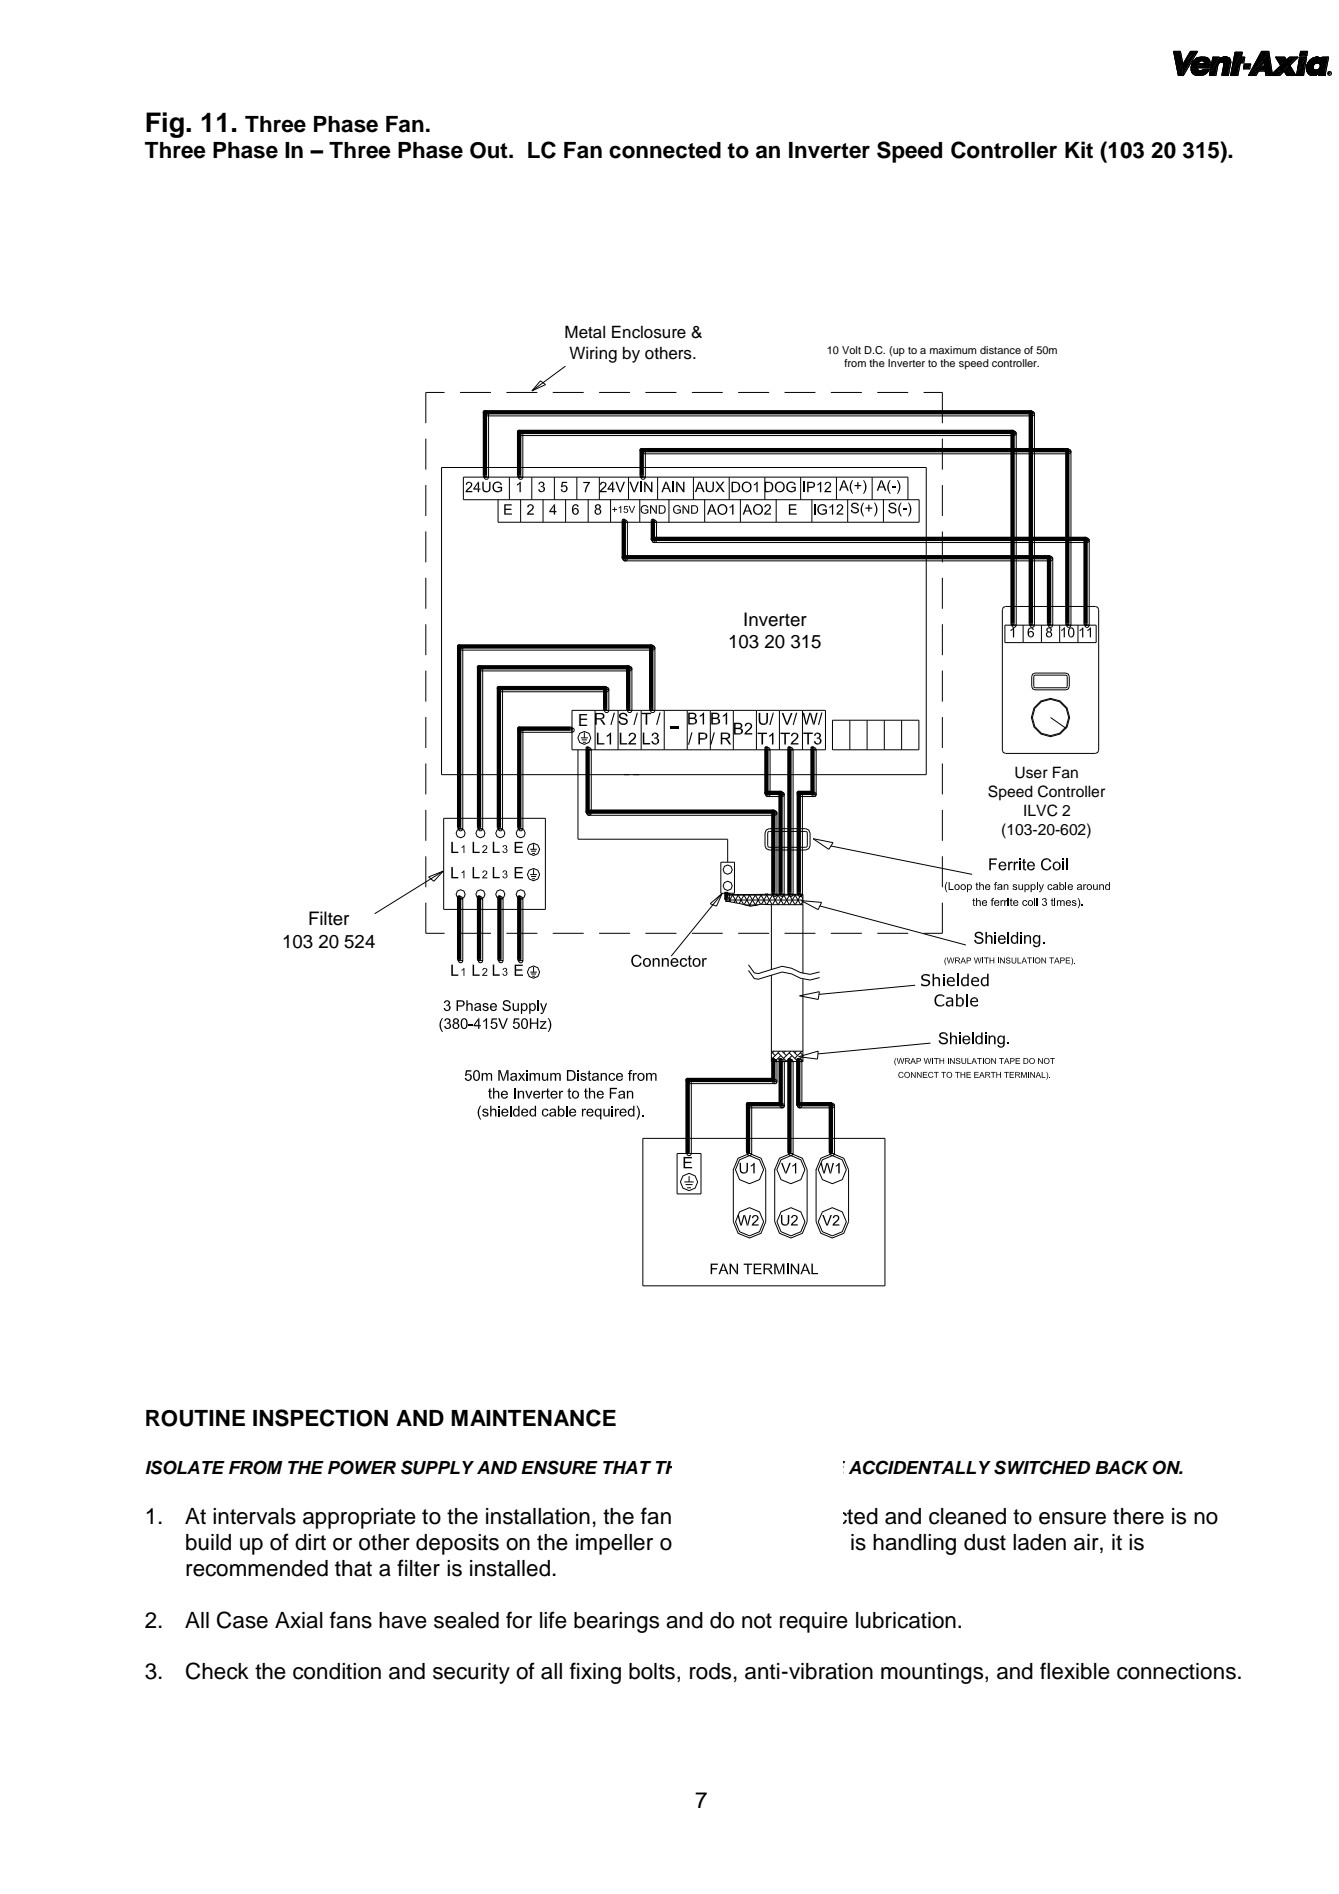 This page has width=1339, height=1894. Describe the element at coordinates (165, 125) in the page. I see `Fig` at that location.
